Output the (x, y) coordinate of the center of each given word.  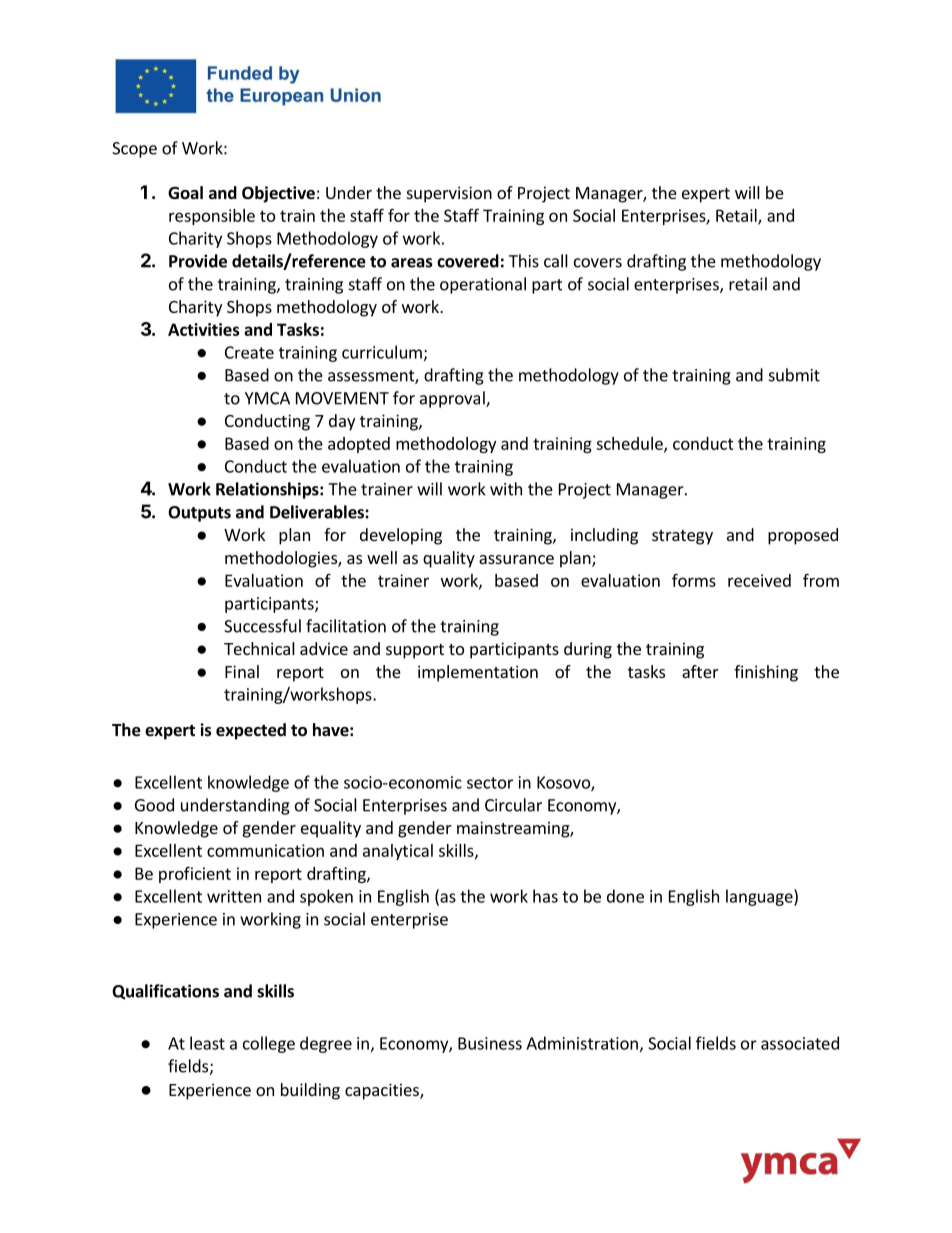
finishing (766, 673)
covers (598, 263)
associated (800, 1043)
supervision (449, 194)
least (207, 1043)
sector (490, 783)
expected (251, 731)
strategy (682, 537)
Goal (185, 192)
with (506, 489)
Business (490, 1043)
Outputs (199, 514)
